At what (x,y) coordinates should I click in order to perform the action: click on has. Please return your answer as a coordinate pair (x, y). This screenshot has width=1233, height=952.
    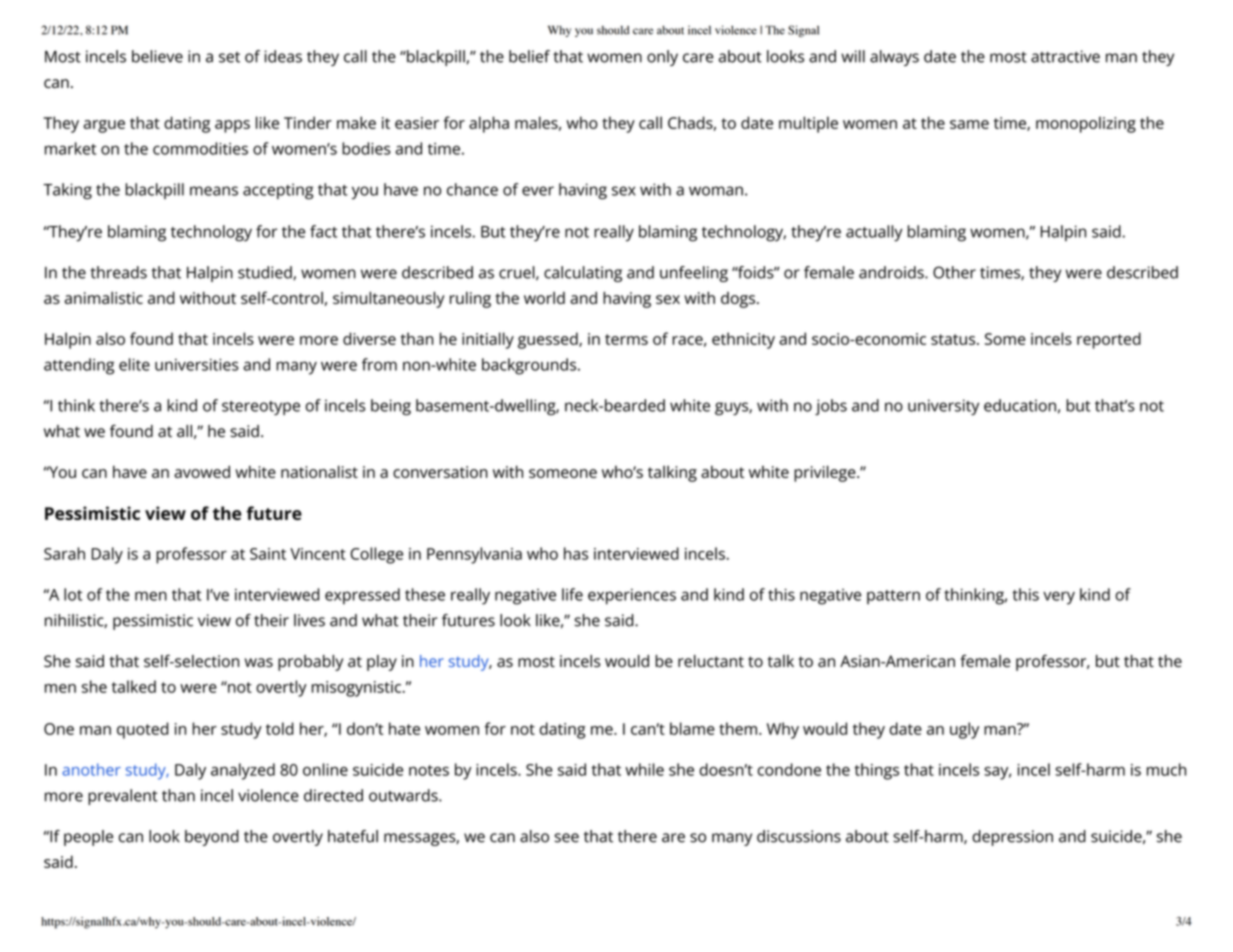
    Looking at the image, I should click on (576, 553).
